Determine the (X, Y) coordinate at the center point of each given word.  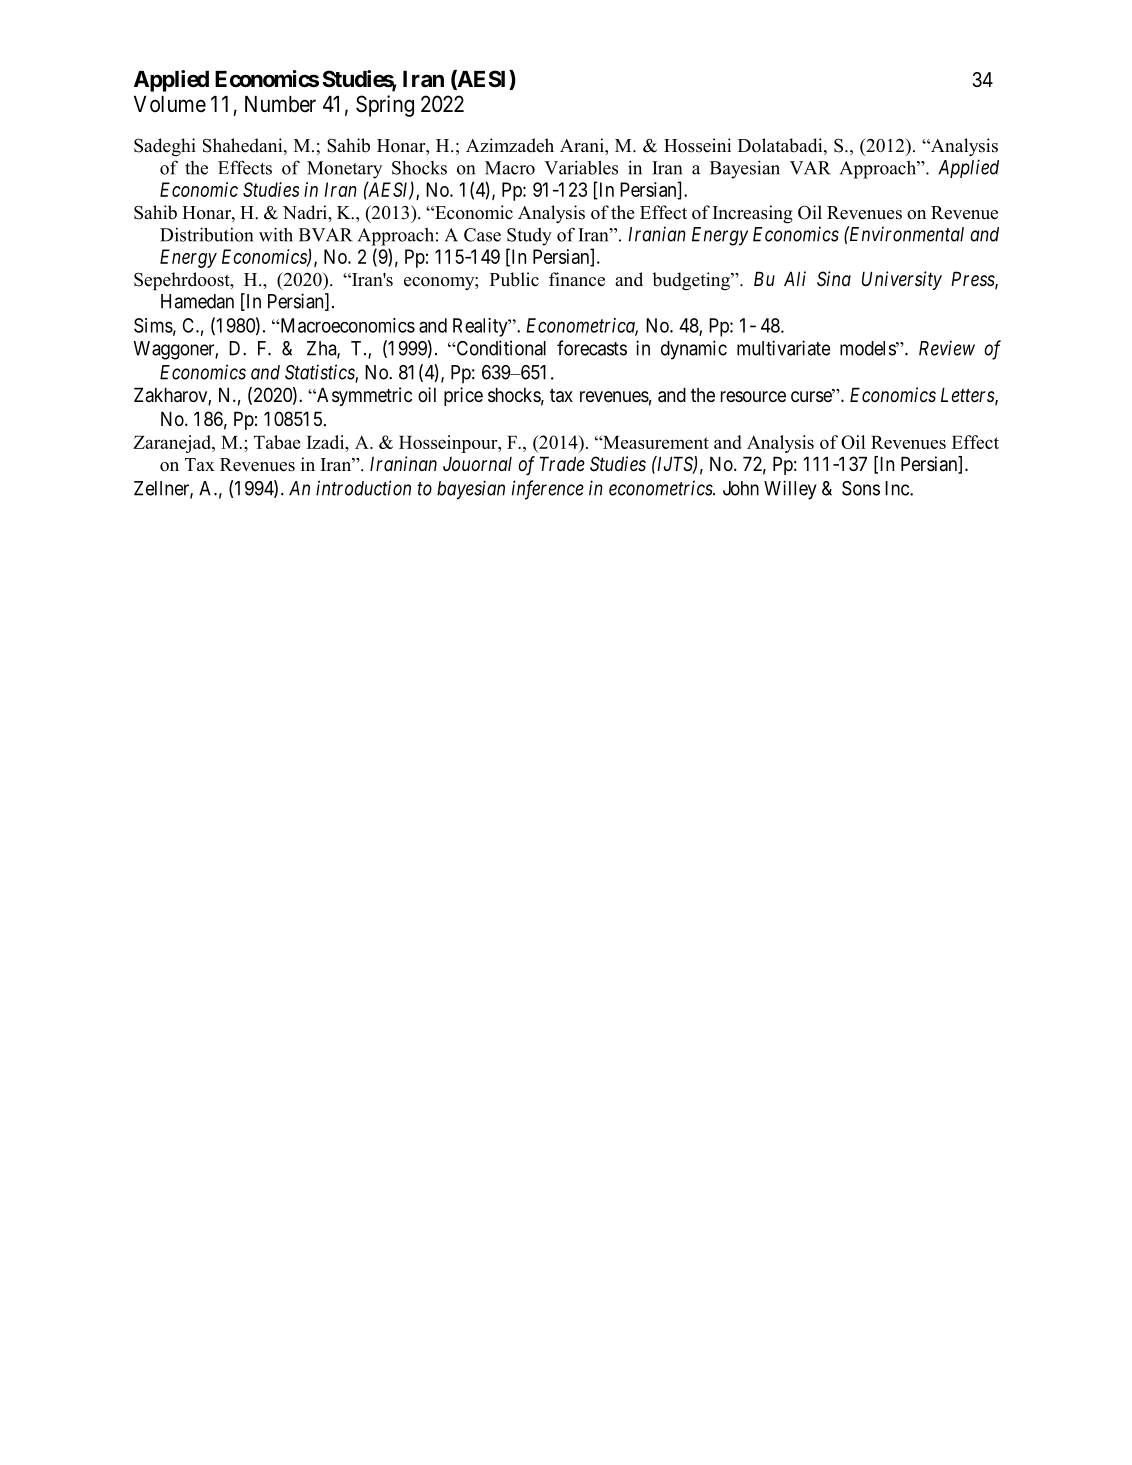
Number (280, 104)
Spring (385, 106)
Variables (581, 167)
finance (577, 279)
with (276, 234)
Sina (834, 278)
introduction (363, 488)
